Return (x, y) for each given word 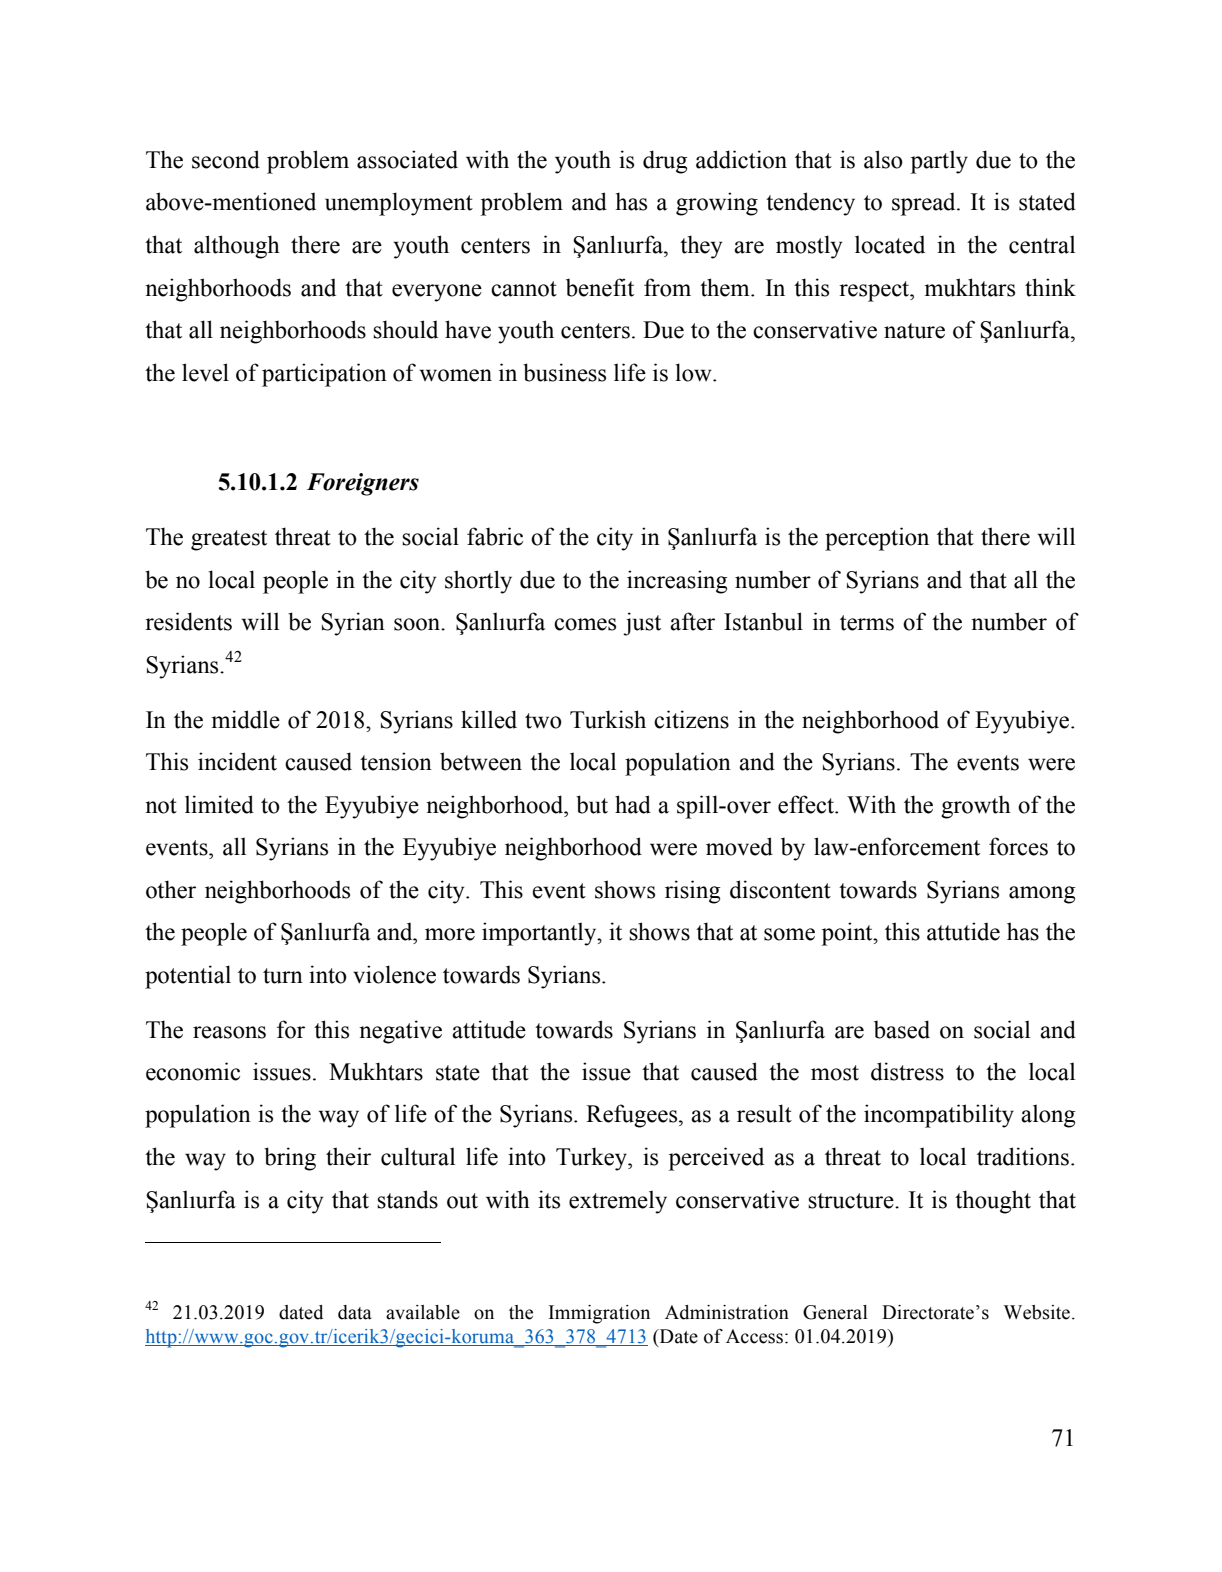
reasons (229, 1032)
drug (665, 162)
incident (237, 761)
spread (925, 204)
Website (1037, 1312)
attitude (489, 1029)
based (902, 1029)
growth (976, 807)
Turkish (608, 719)
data (355, 1312)
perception (877, 539)
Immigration (599, 1314)
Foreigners (363, 484)
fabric (495, 536)
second (226, 159)
